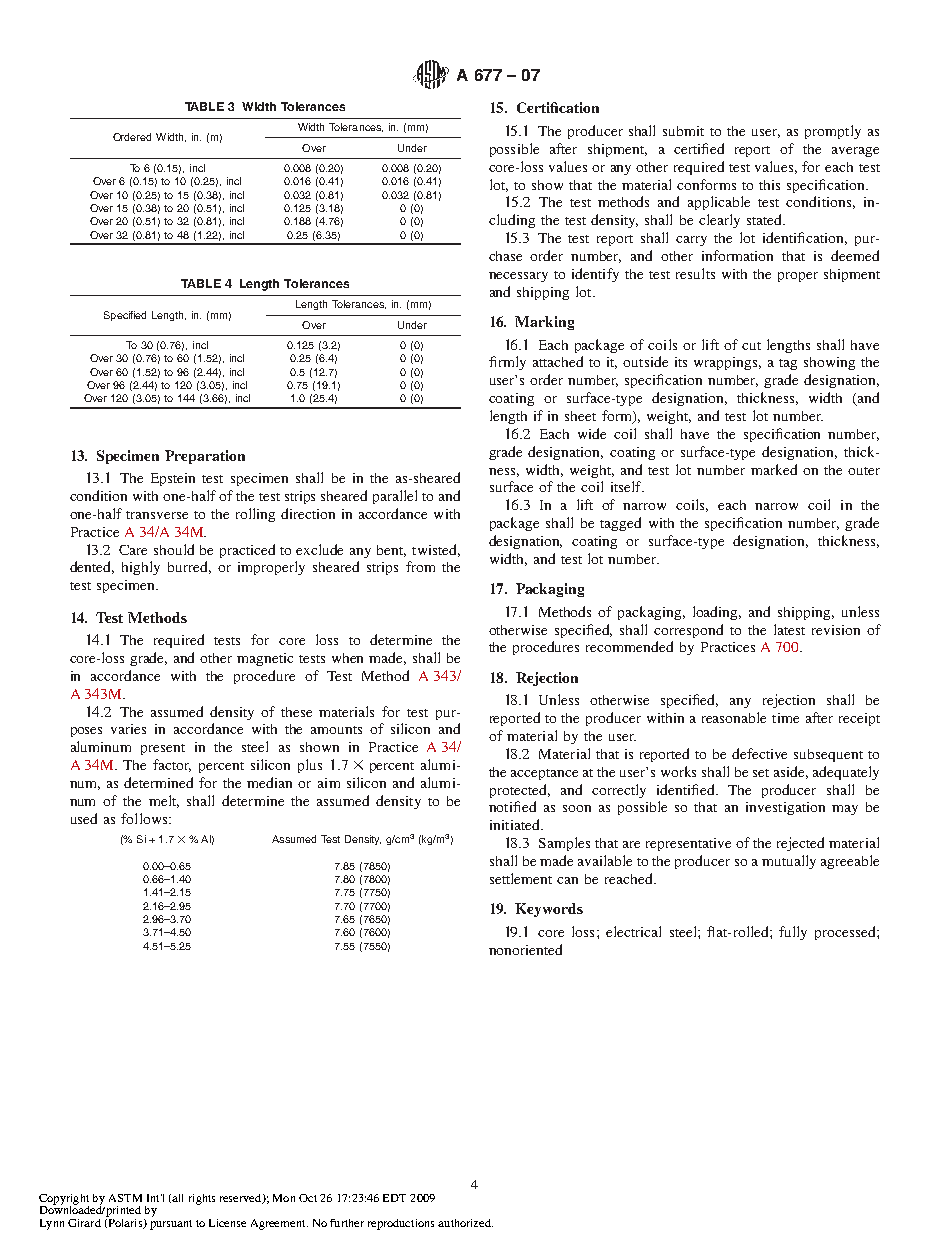 Image resolution: width=952 pixels, height=1233 pixels. Describe the element at coordinates (751, 346) in the screenshot. I see `cut` at that location.
